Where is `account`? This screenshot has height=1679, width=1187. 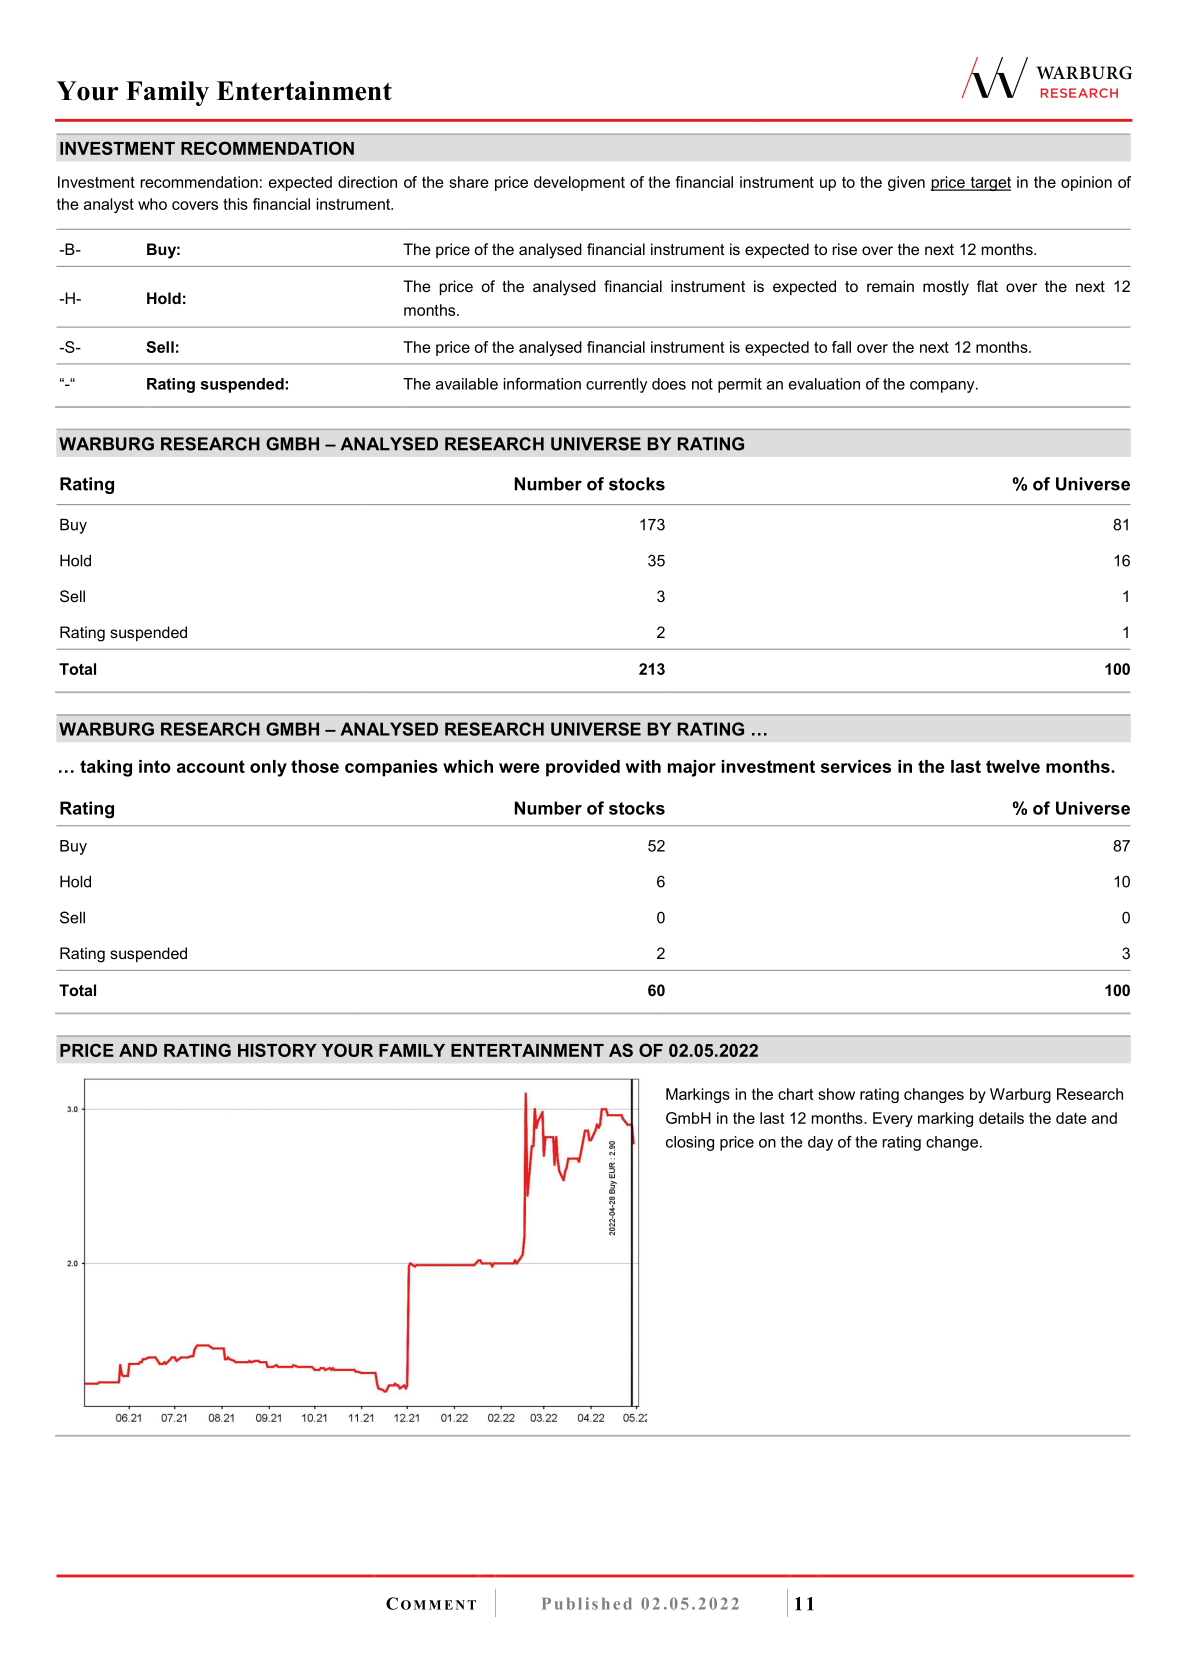
account is located at coordinates (211, 766).
